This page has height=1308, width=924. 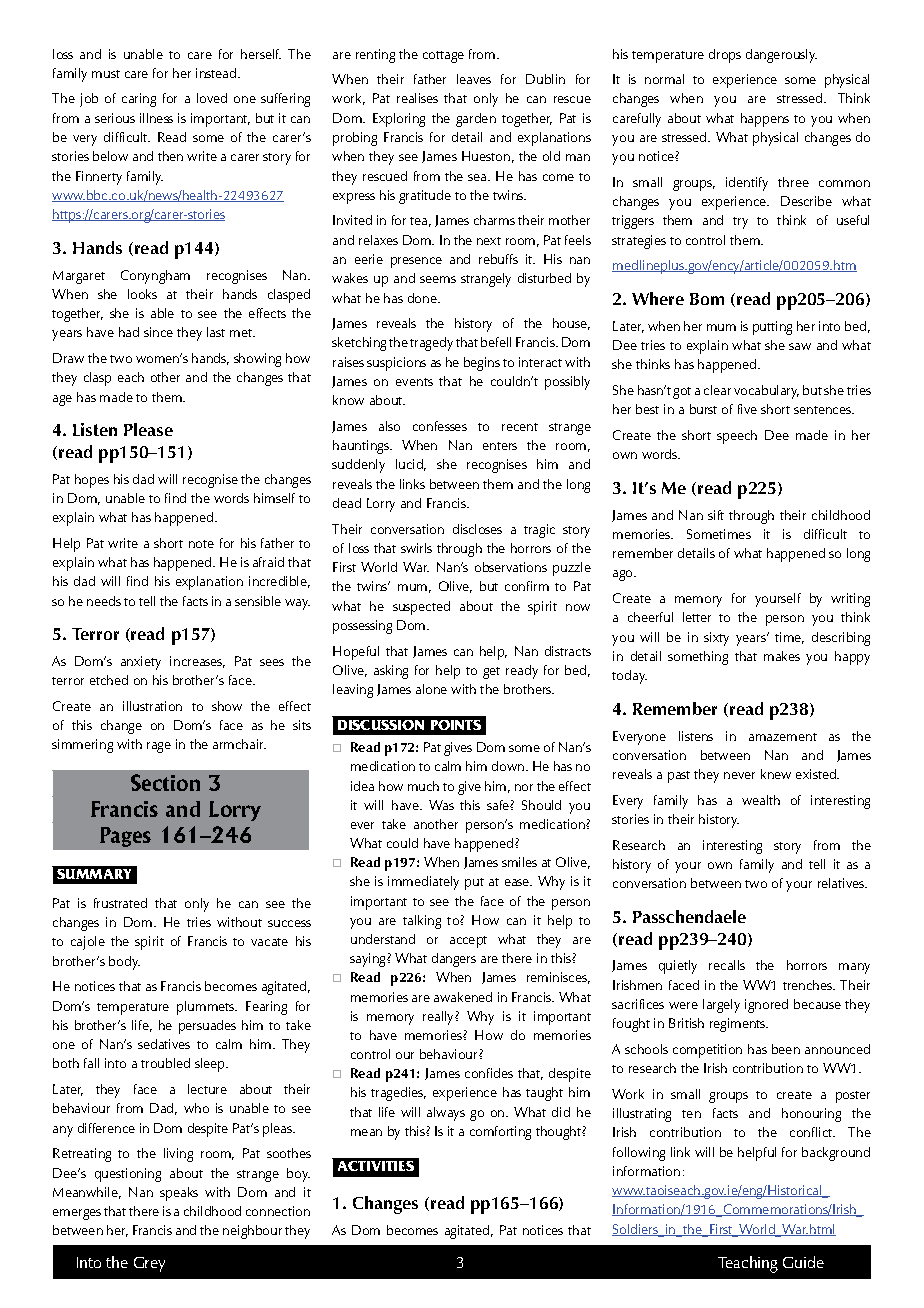 What do you see at coordinates (737, 437) in the page?
I see `speech` at bounding box center [737, 437].
